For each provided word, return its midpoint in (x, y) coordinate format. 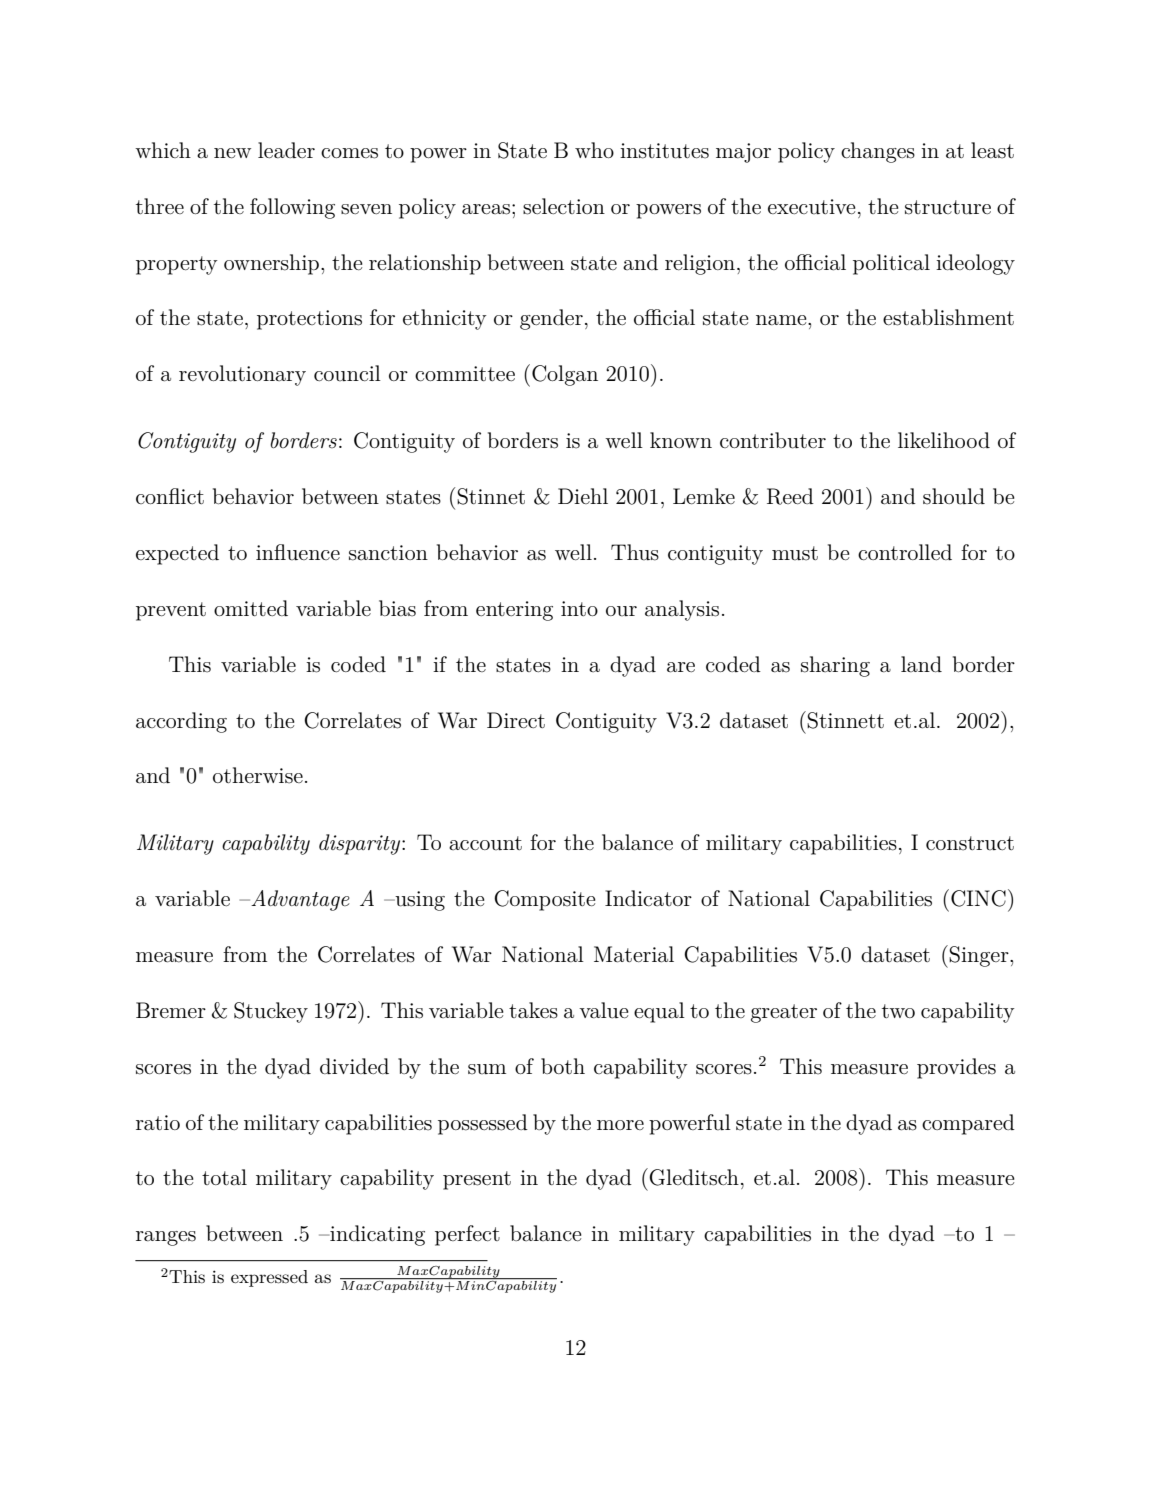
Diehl (583, 496)
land (921, 664)
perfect (467, 1235)
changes (878, 152)
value (604, 1010)
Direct (516, 720)
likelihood (944, 440)
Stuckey (271, 1012)
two (898, 1011)
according (181, 722)
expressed (269, 1278)
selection (564, 206)
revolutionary (242, 375)
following (292, 208)
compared (968, 1124)
